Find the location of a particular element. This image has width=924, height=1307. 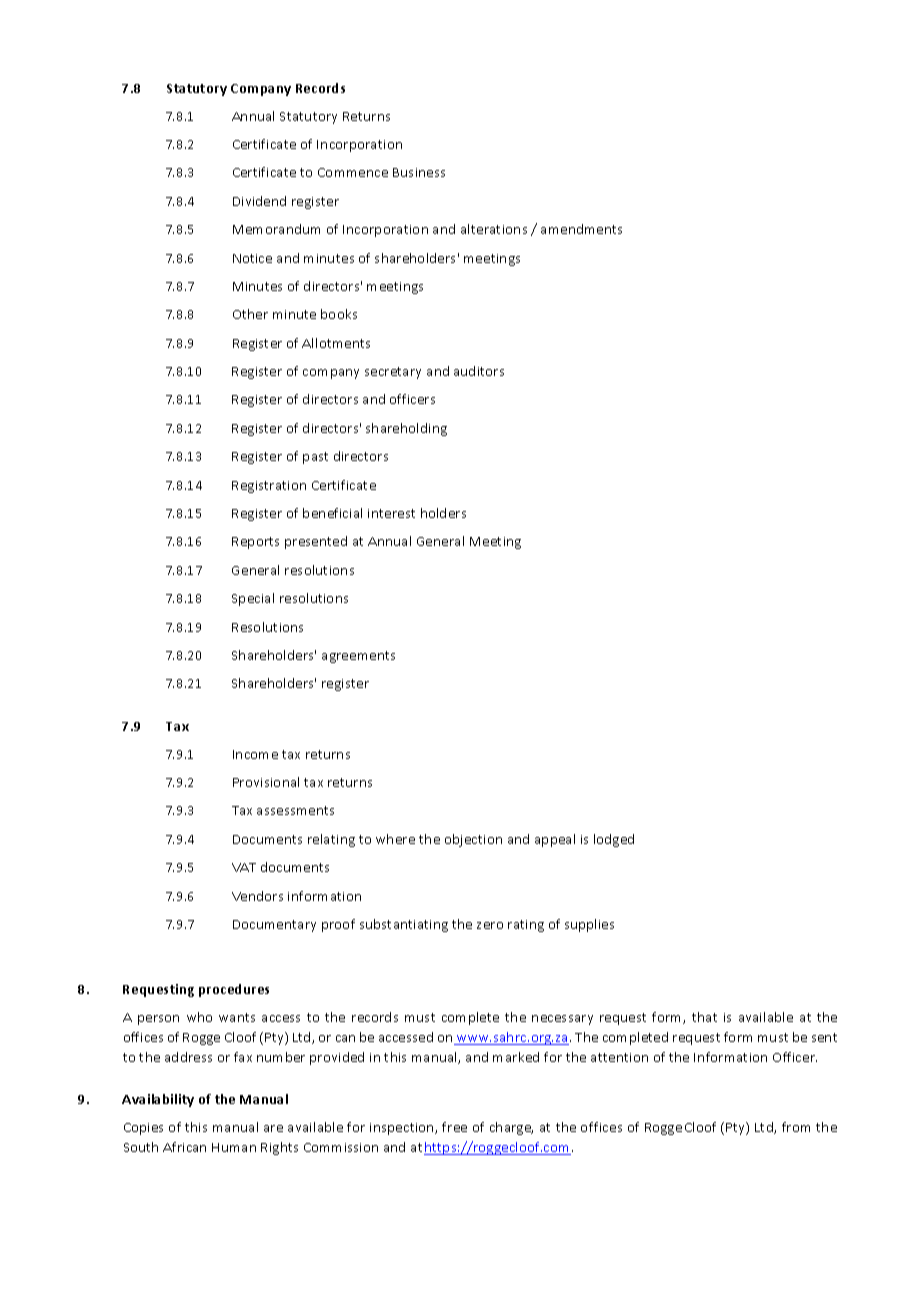

Registration is located at coordinates (269, 487).
